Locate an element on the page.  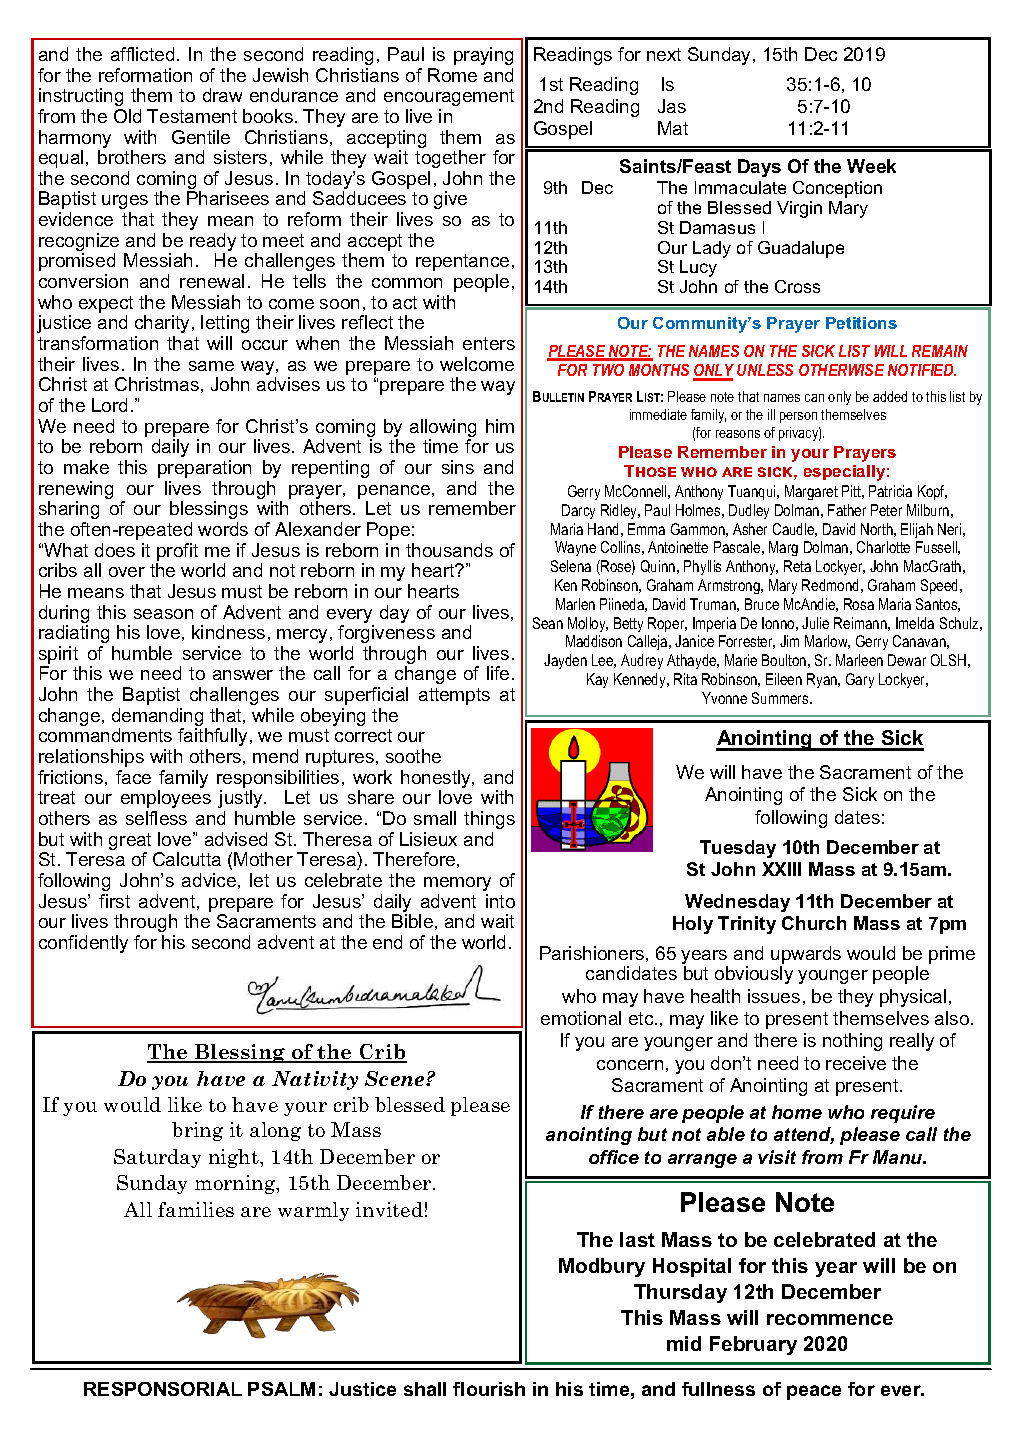
profit is located at coordinates (177, 552).
